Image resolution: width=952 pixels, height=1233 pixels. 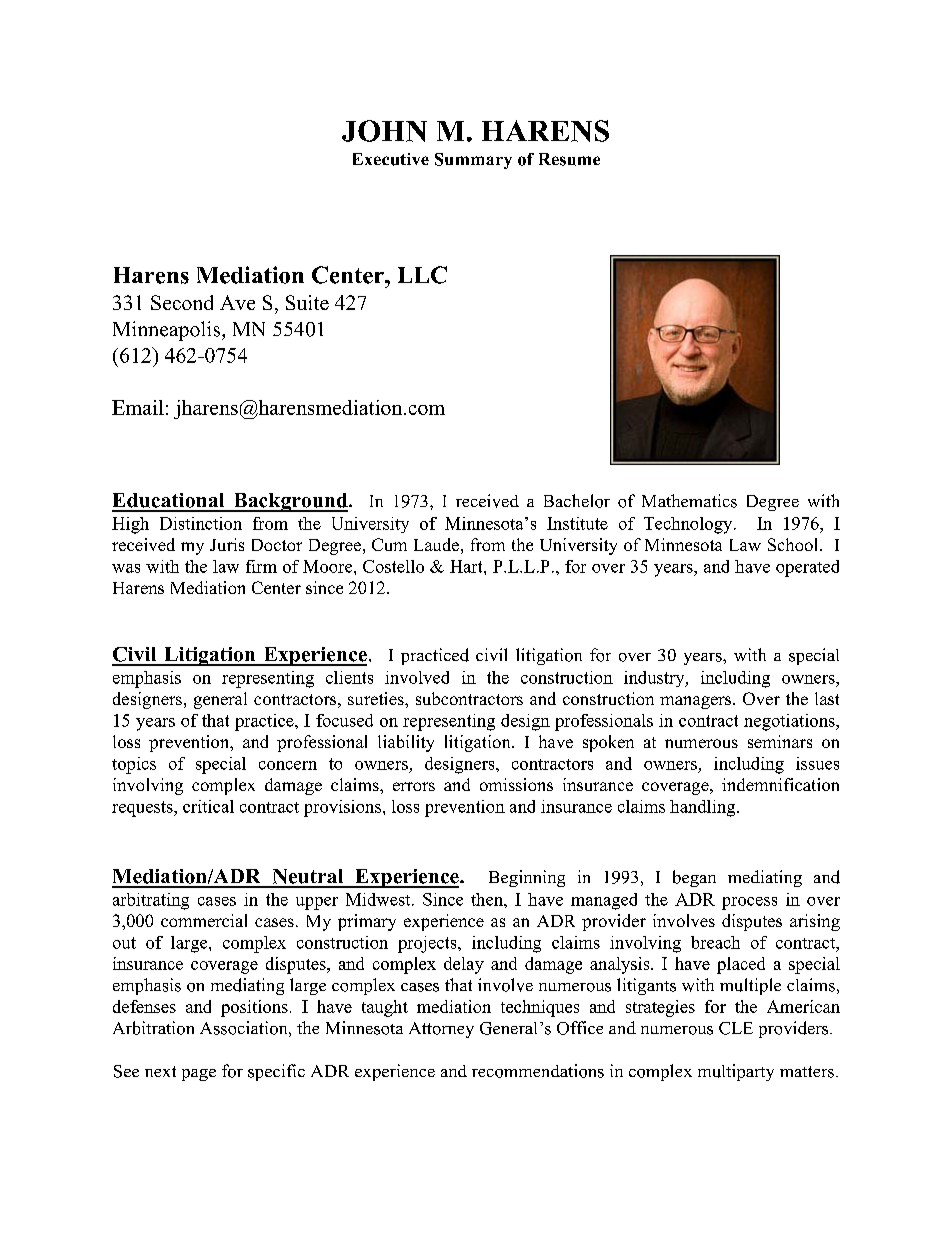 What do you see at coordinates (569, 159) in the screenshot?
I see `Resume` at bounding box center [569, 159].
